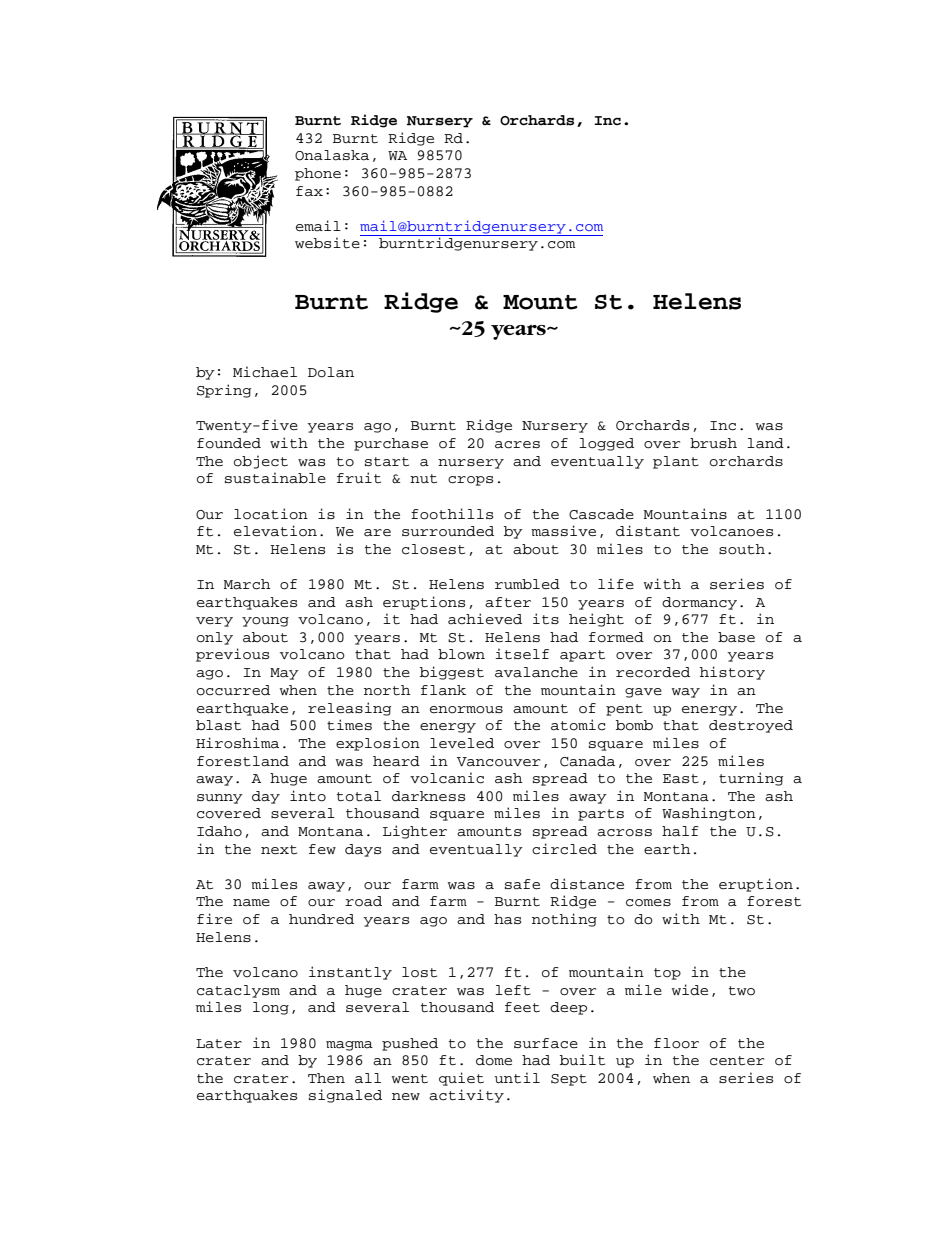 This screenshot has width=952, height=1233. What do you see at coordinates (218, 725) in the screenshot?
I see `blast` at bounding box center [218, 725].
